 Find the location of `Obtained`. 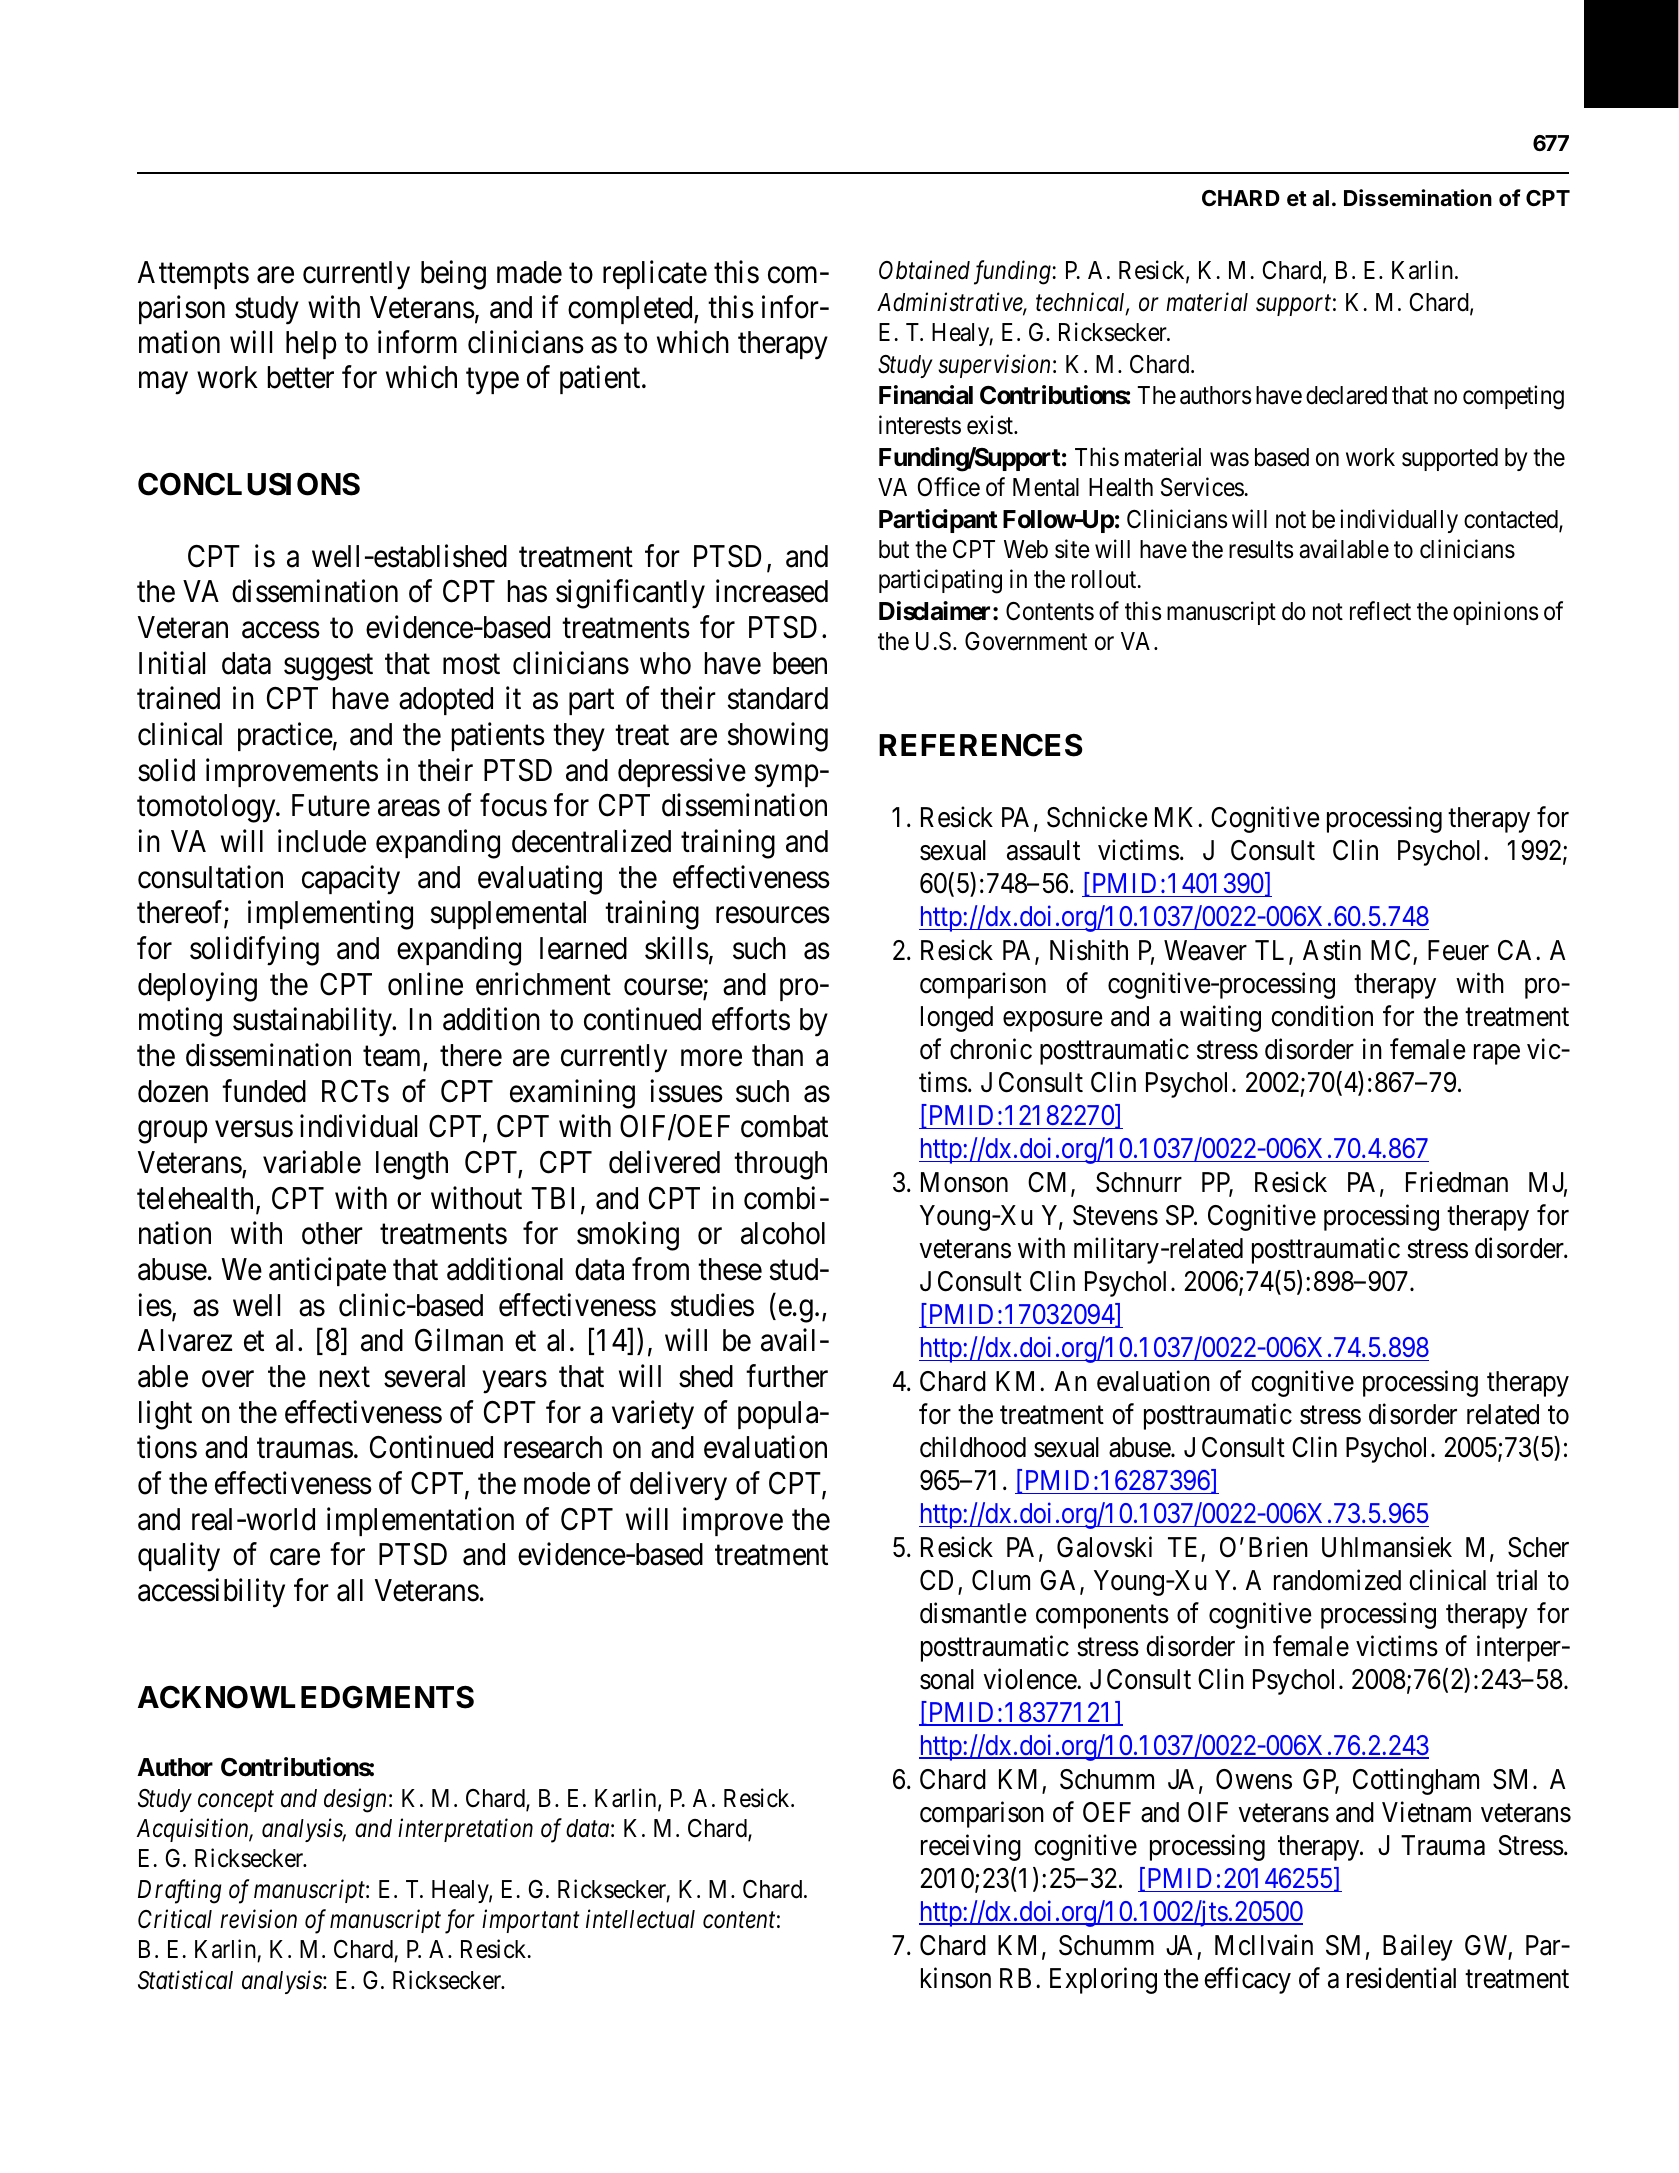

Obtained is located at coordinates (924, 270).
